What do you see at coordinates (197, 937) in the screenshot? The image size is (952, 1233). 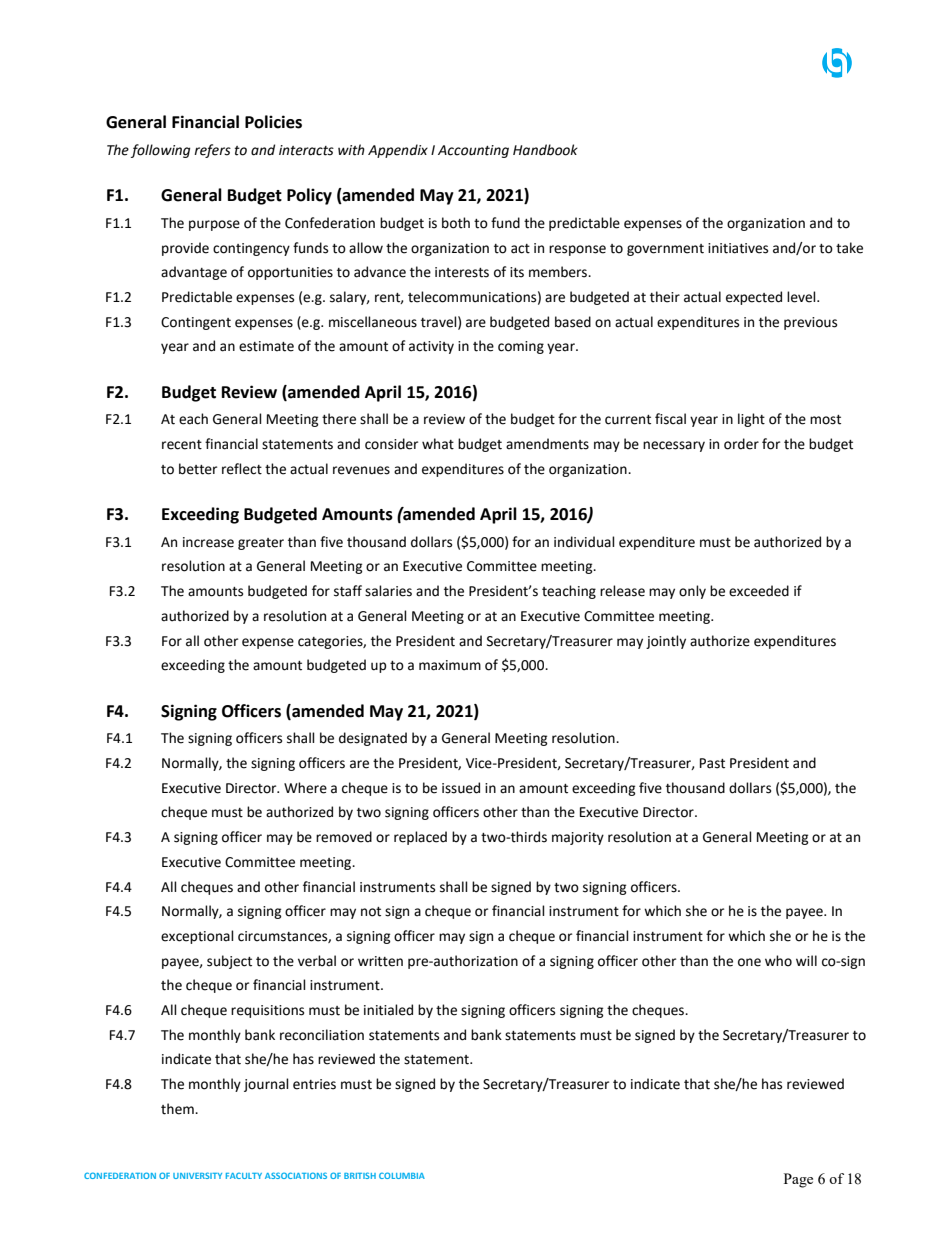 I see `exceptional` at bounding box center [197, 937].
